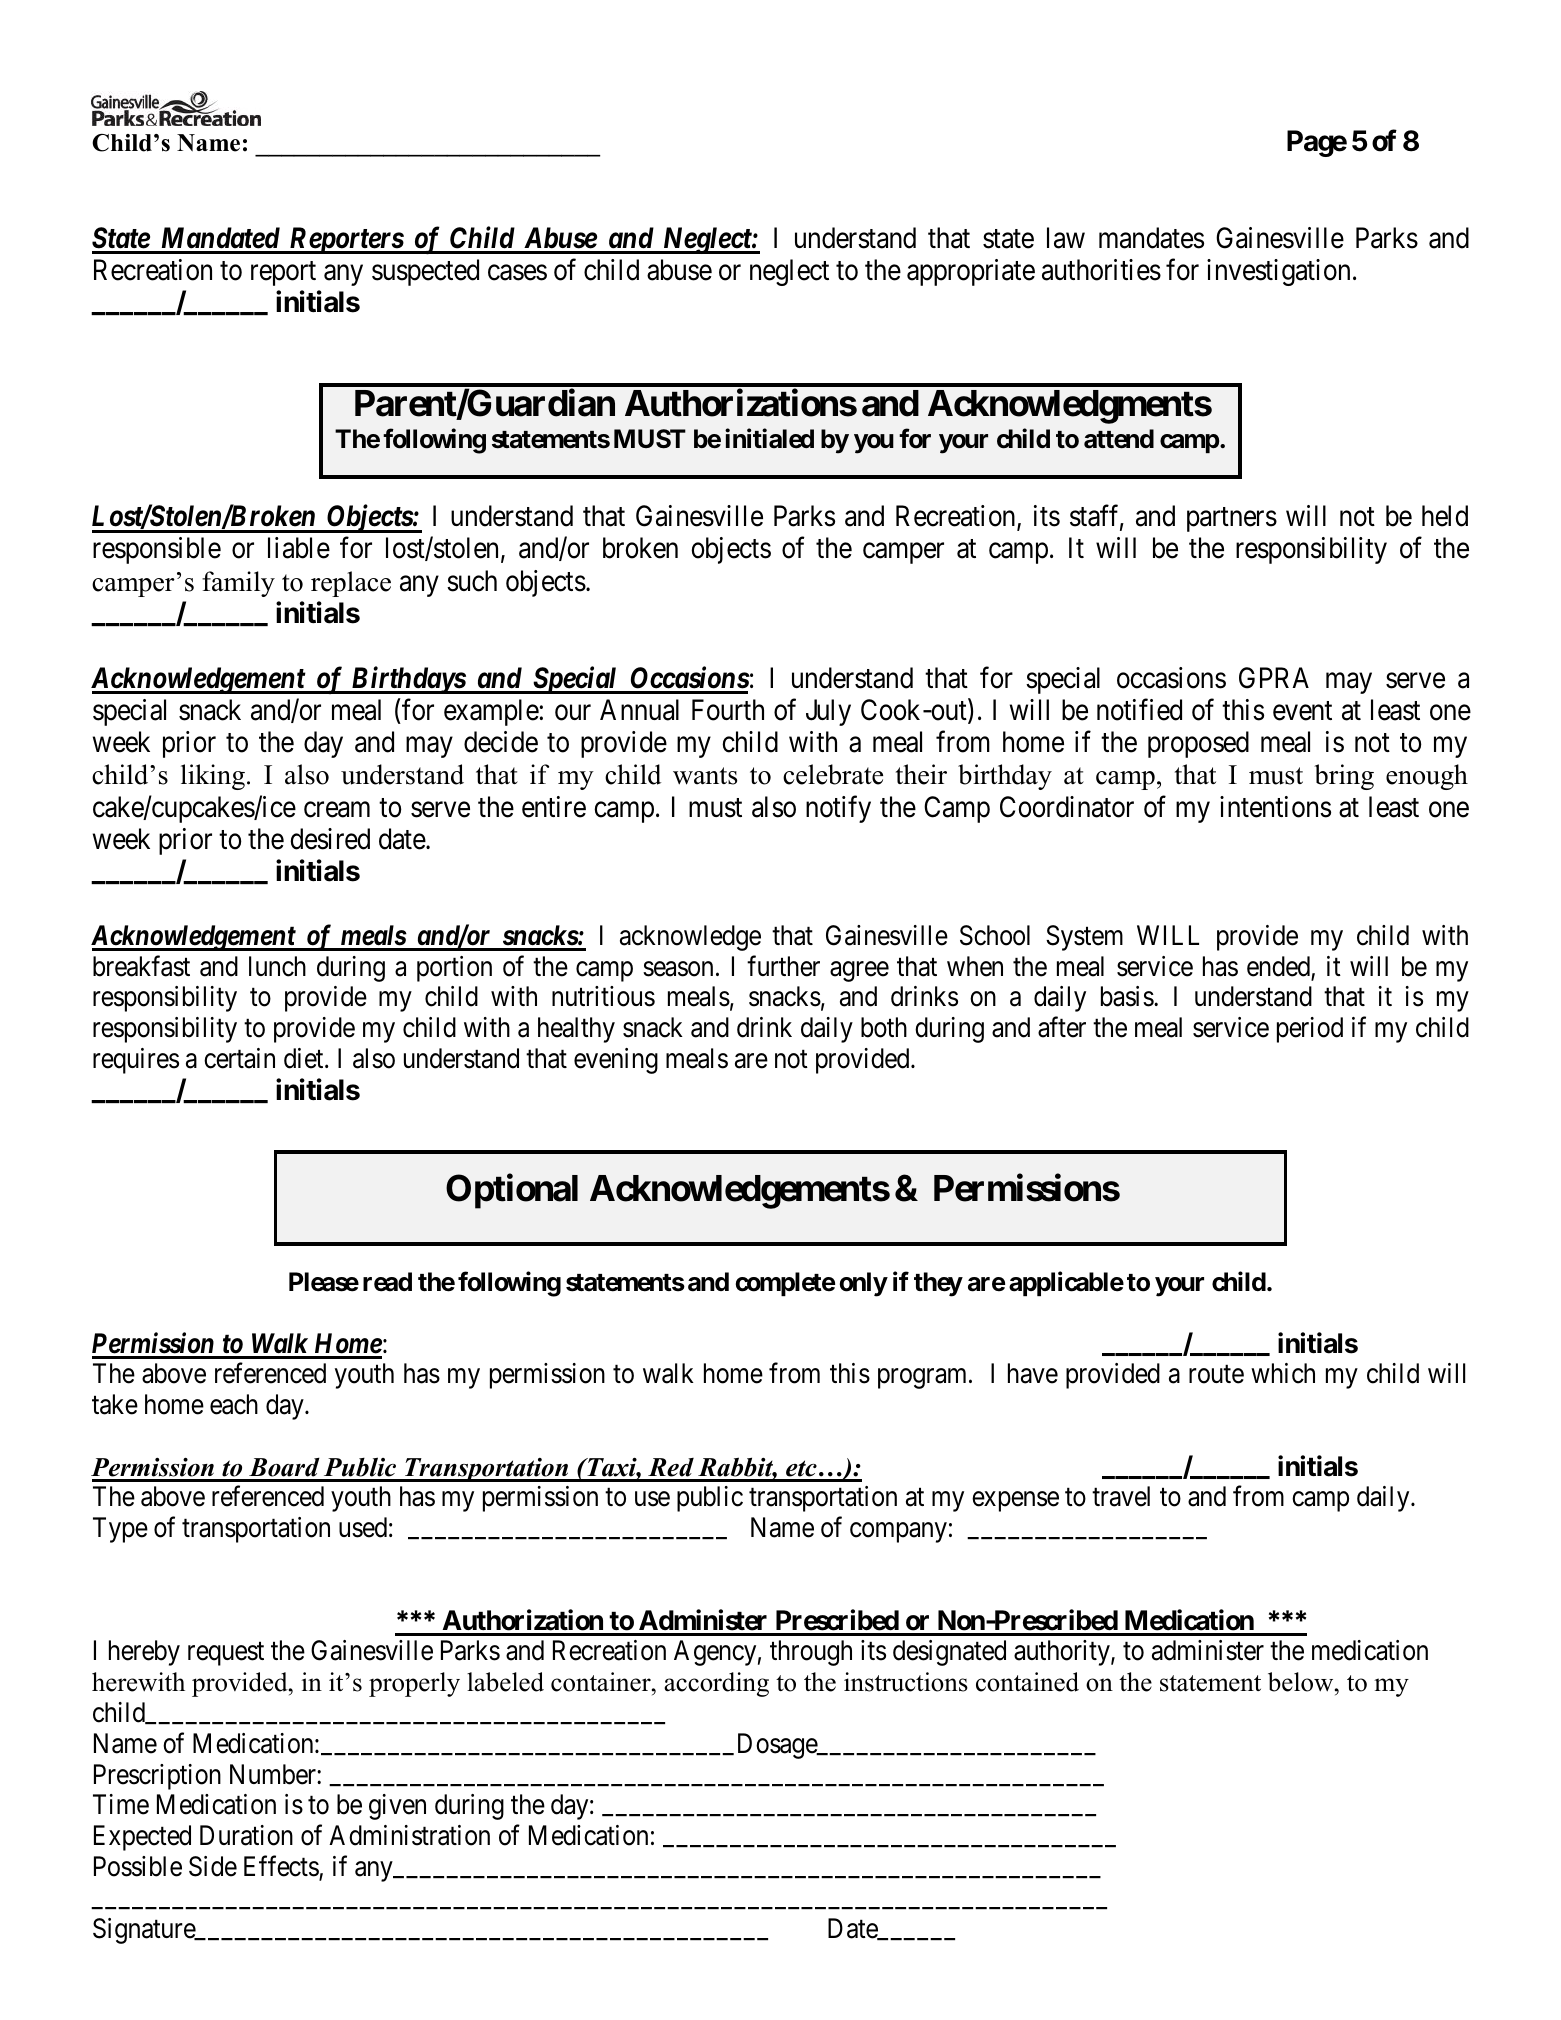  What do you see at coordinates (716, 1684) in the screenshot?
I see `according` at bounding box center [716, 1684].
